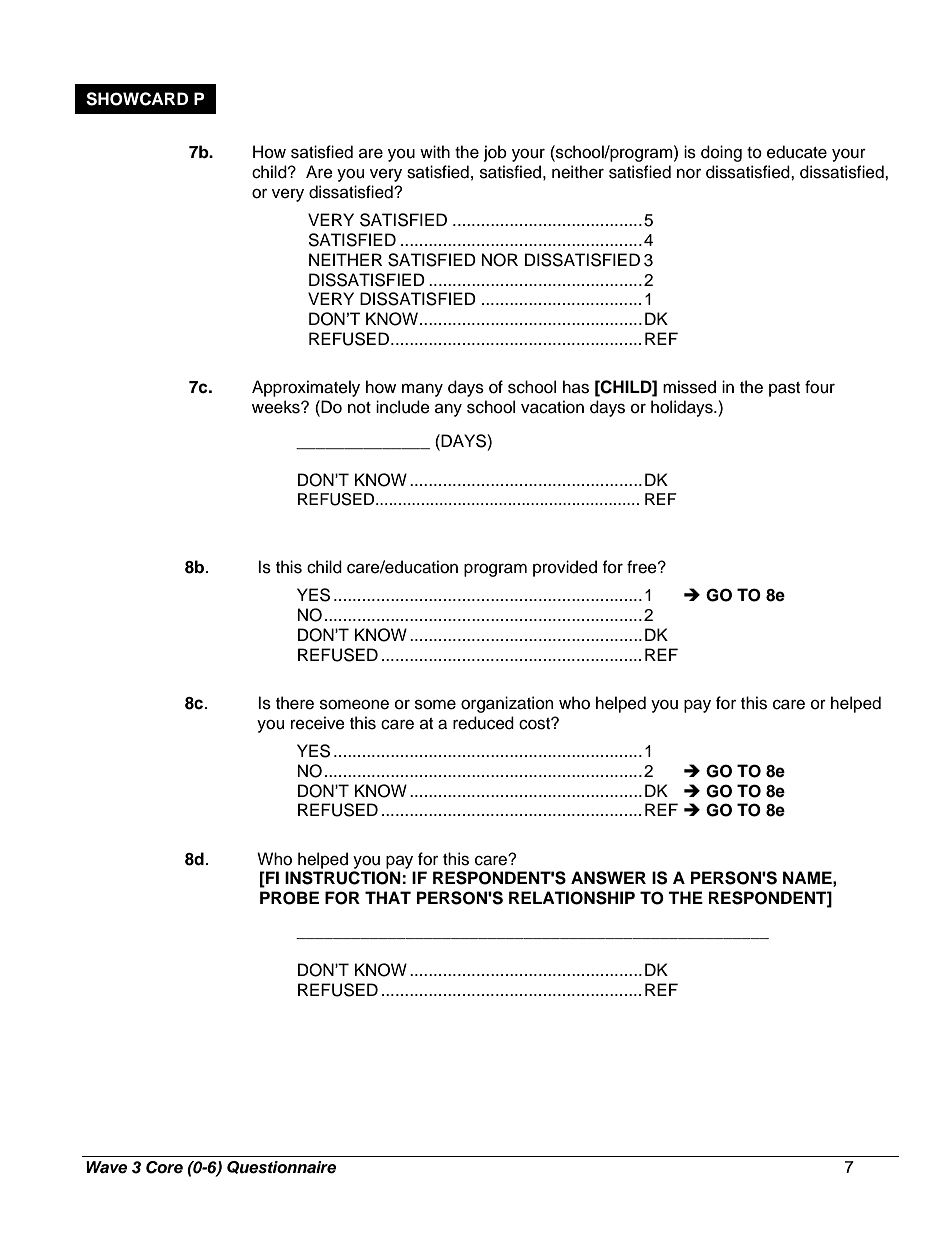 This screenshot has height=1233, width=952. Describe the element at coordinates (721, 153) in the screenshot. I see `doing` at that location.
